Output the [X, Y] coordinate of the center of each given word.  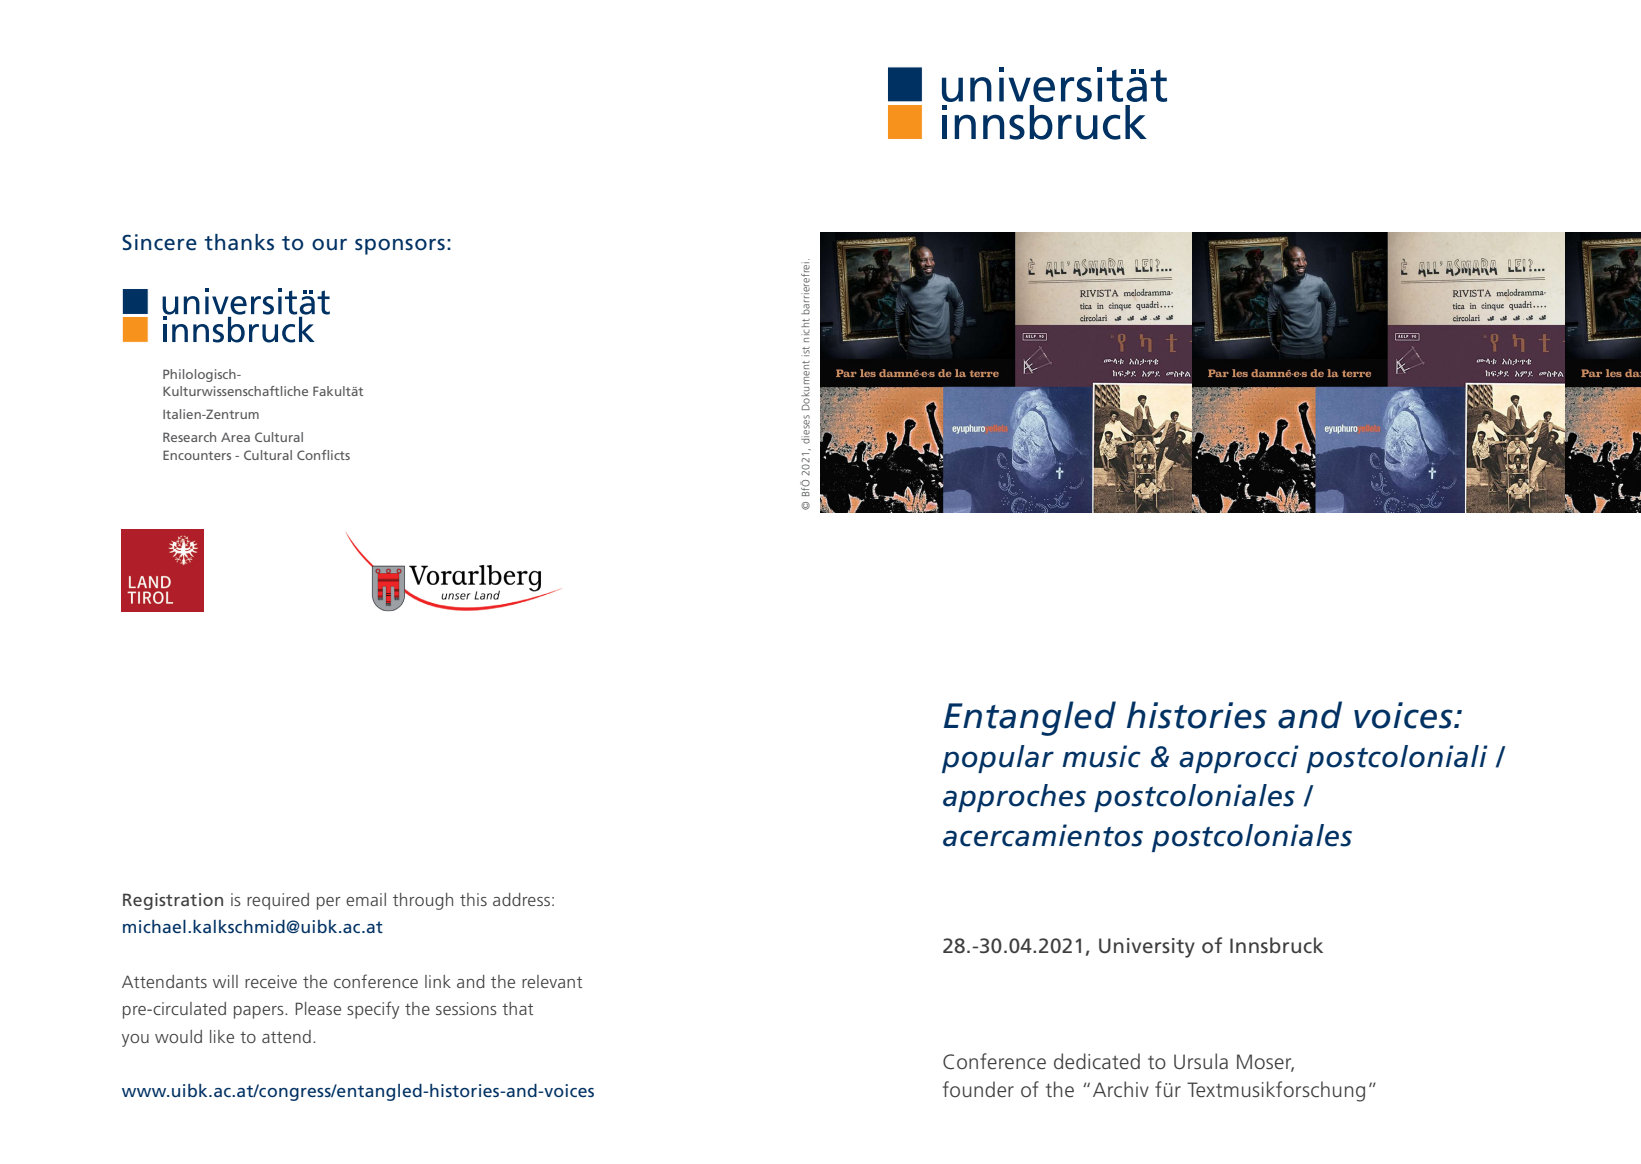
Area [235, 437]
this [473, 899]
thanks [239, 242]
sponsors [400, 247]
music [1101, 756]
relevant [552, 981]
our [329, 245]
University [1147, 948]
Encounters [197, 455]
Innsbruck [1276, 945]
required [278, 901]
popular [998, 759]
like [222, 1036]
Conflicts [323, 455]
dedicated [1097, 1061]
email [366, 899]
